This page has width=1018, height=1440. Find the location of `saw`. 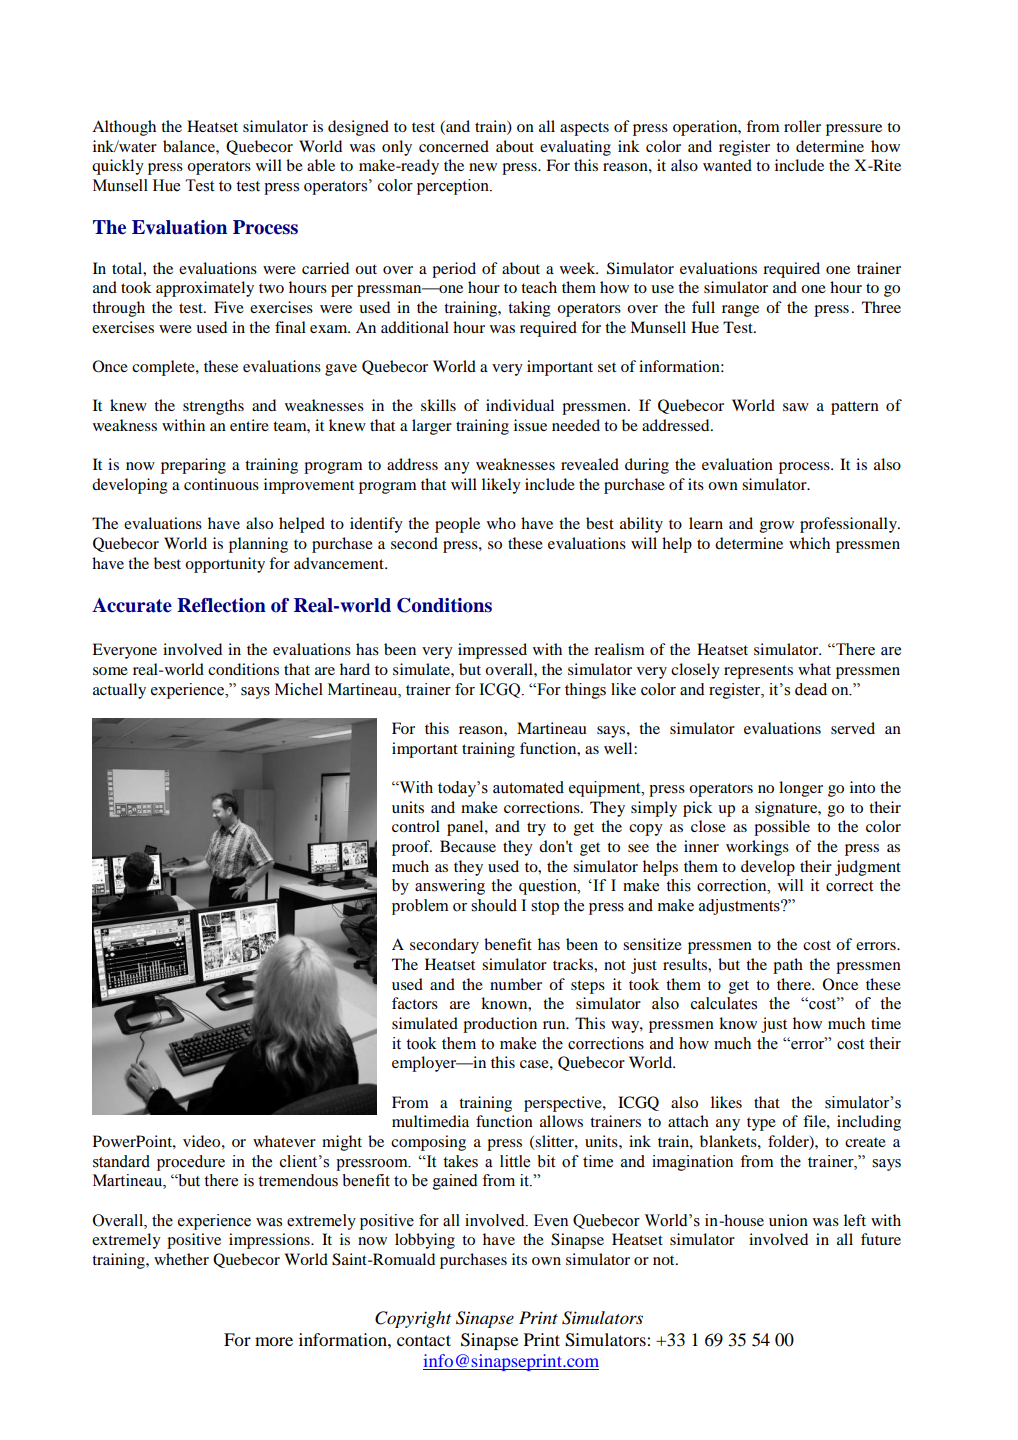

saw is located at coordinates (796, 407).
